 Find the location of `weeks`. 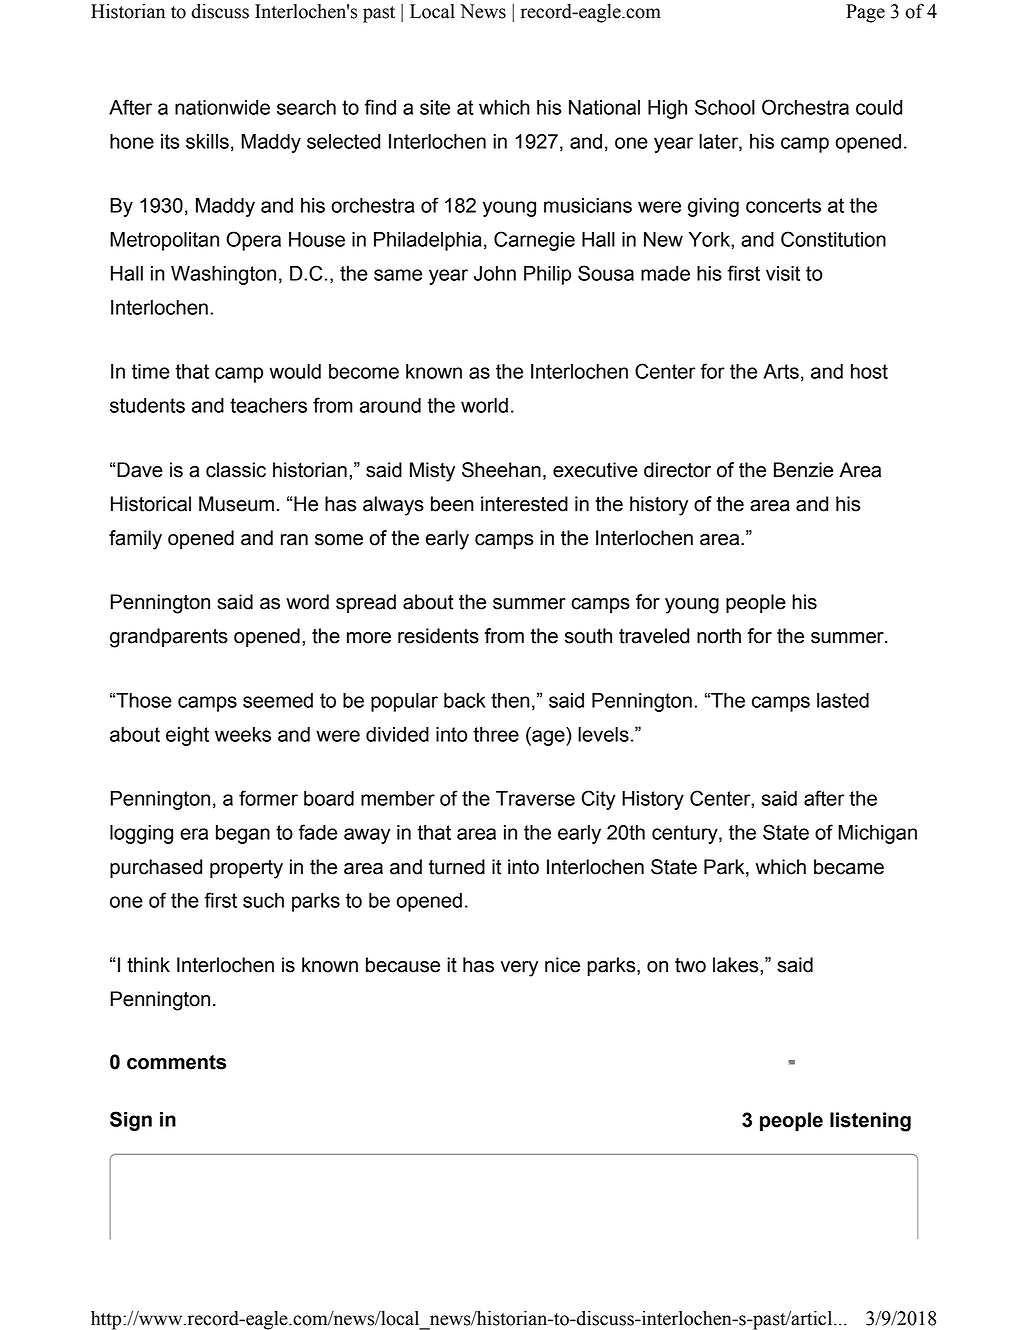

weeks is located at coordinates (243, 734).
